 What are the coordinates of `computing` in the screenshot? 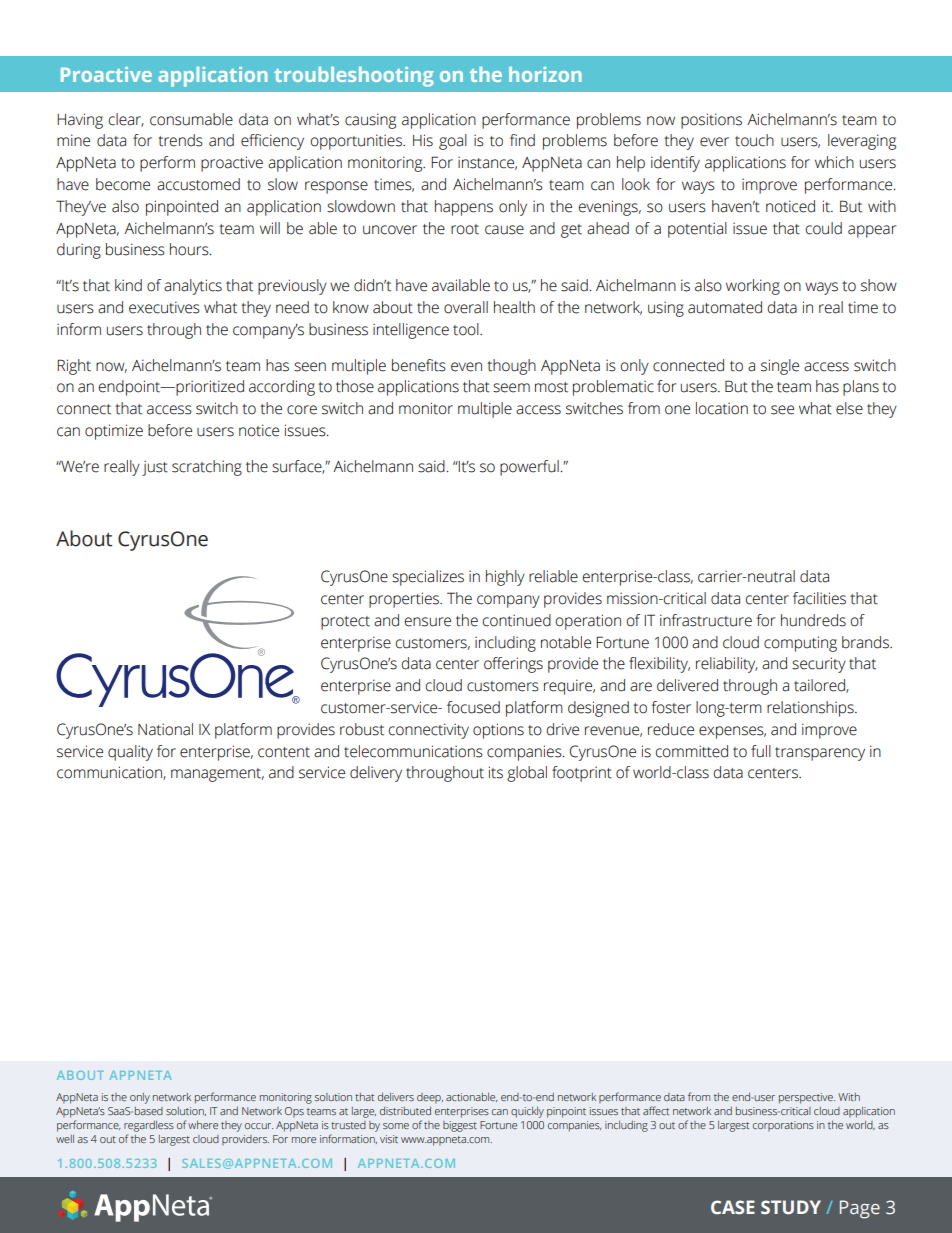 It's located at (800, 644).
